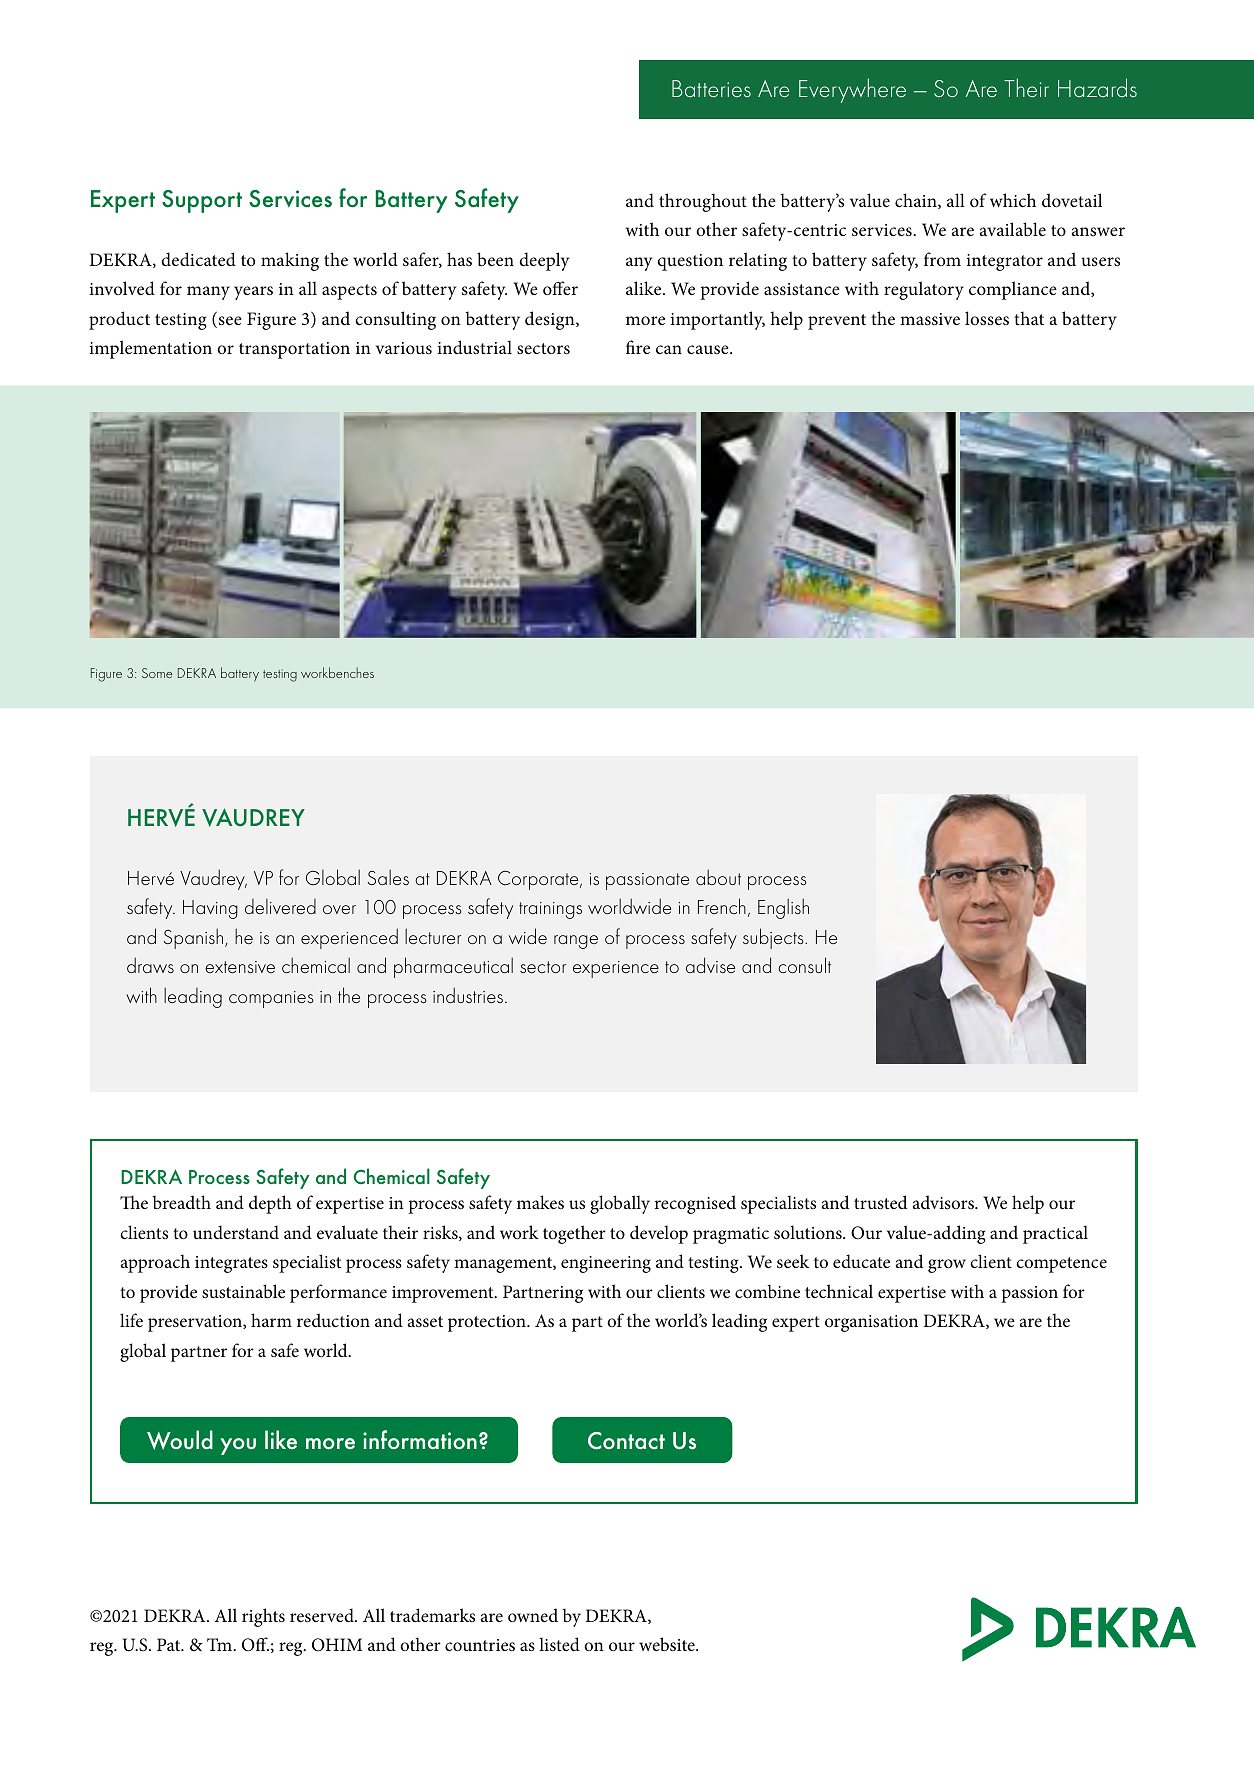  Describe the element at coordinates (263, 1617) in the document. I see `rights` at that location.
